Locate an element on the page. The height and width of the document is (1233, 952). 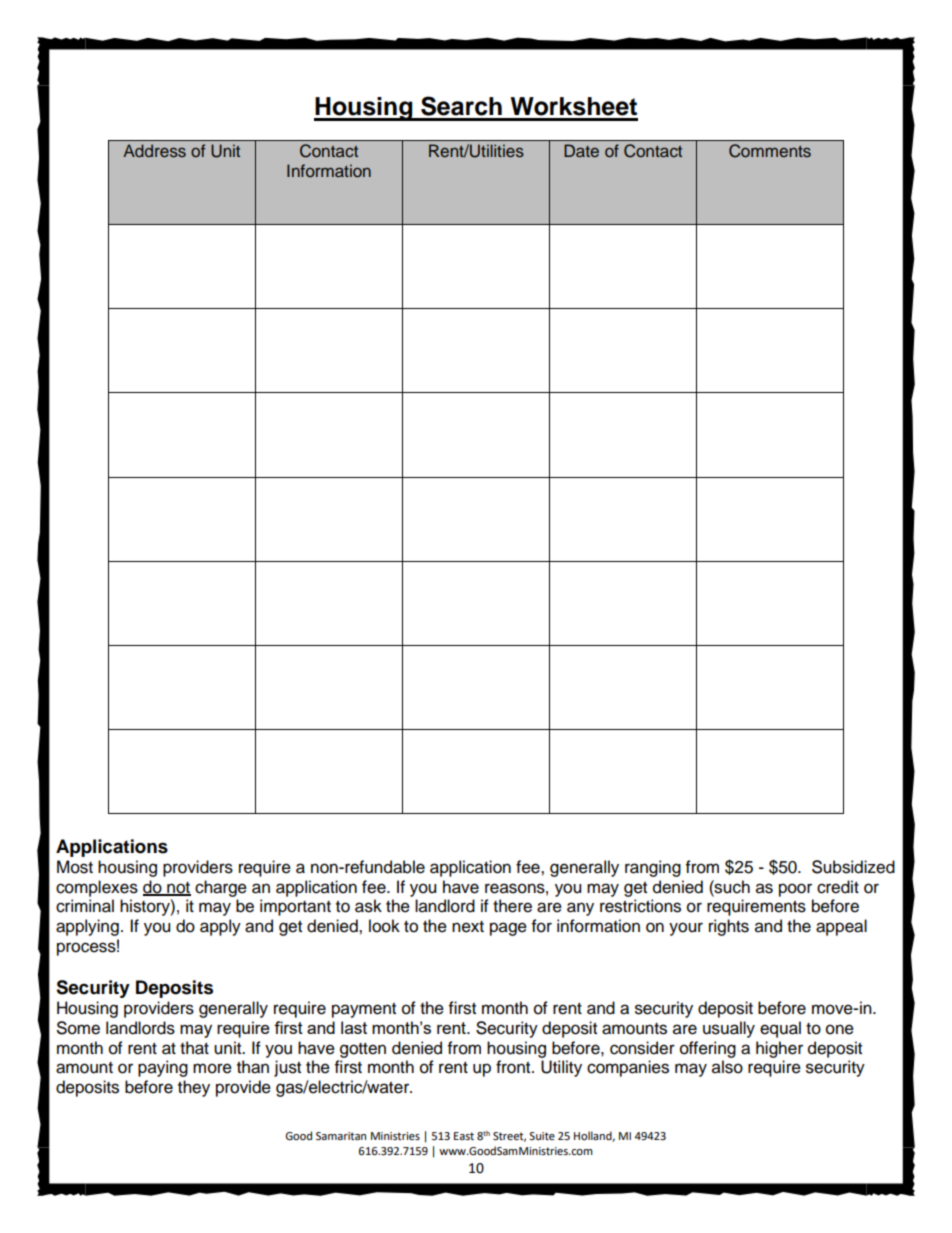
ranging is located at coordinates (653, 868).
